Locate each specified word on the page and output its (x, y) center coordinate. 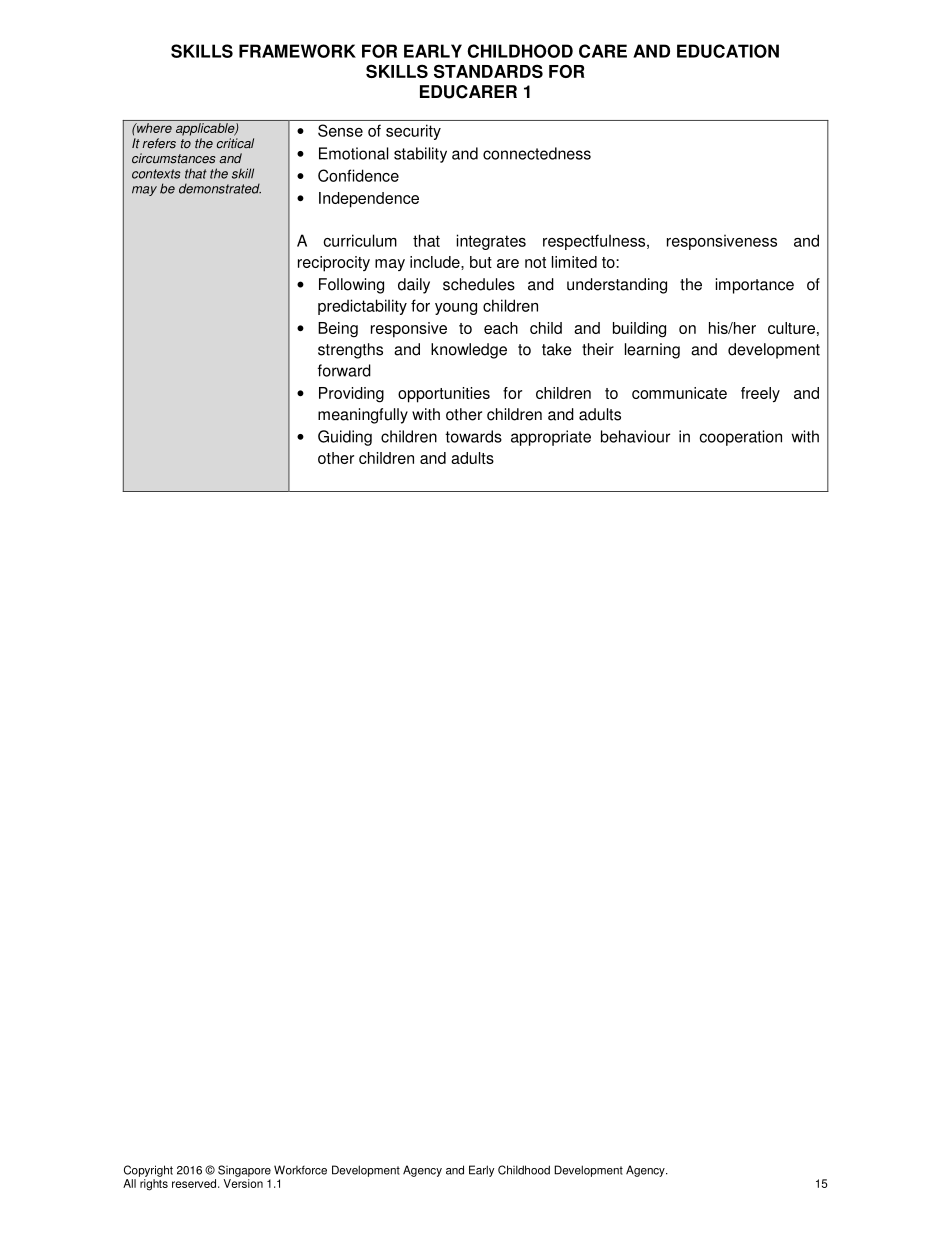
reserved (195, 1183)
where (153, 128)
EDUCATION (728, 51)
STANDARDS (488, 71)
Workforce (300, 1170)
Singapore (244, 1171)
